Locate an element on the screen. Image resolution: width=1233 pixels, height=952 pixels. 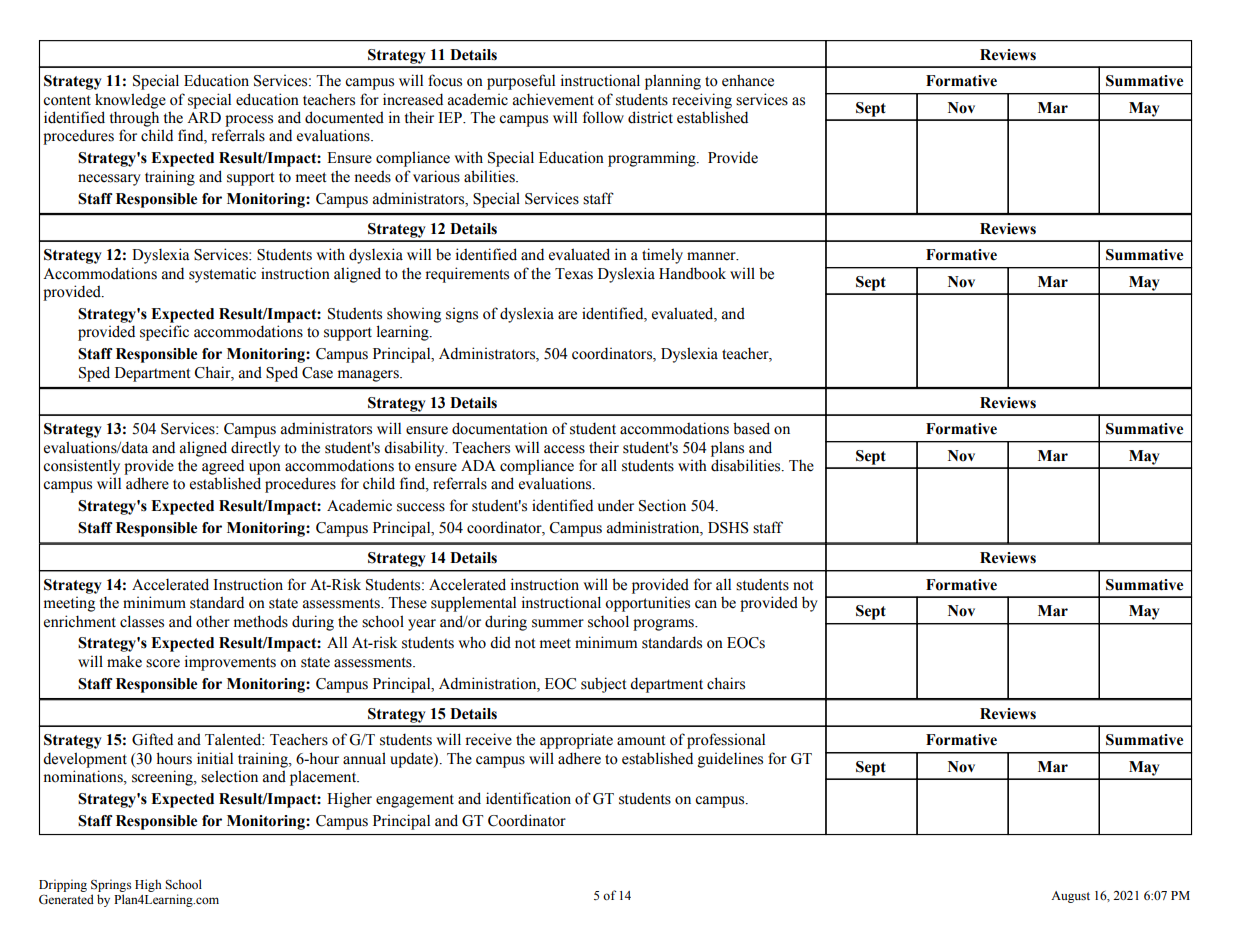
Springs is located at coordinates (111, 887).
